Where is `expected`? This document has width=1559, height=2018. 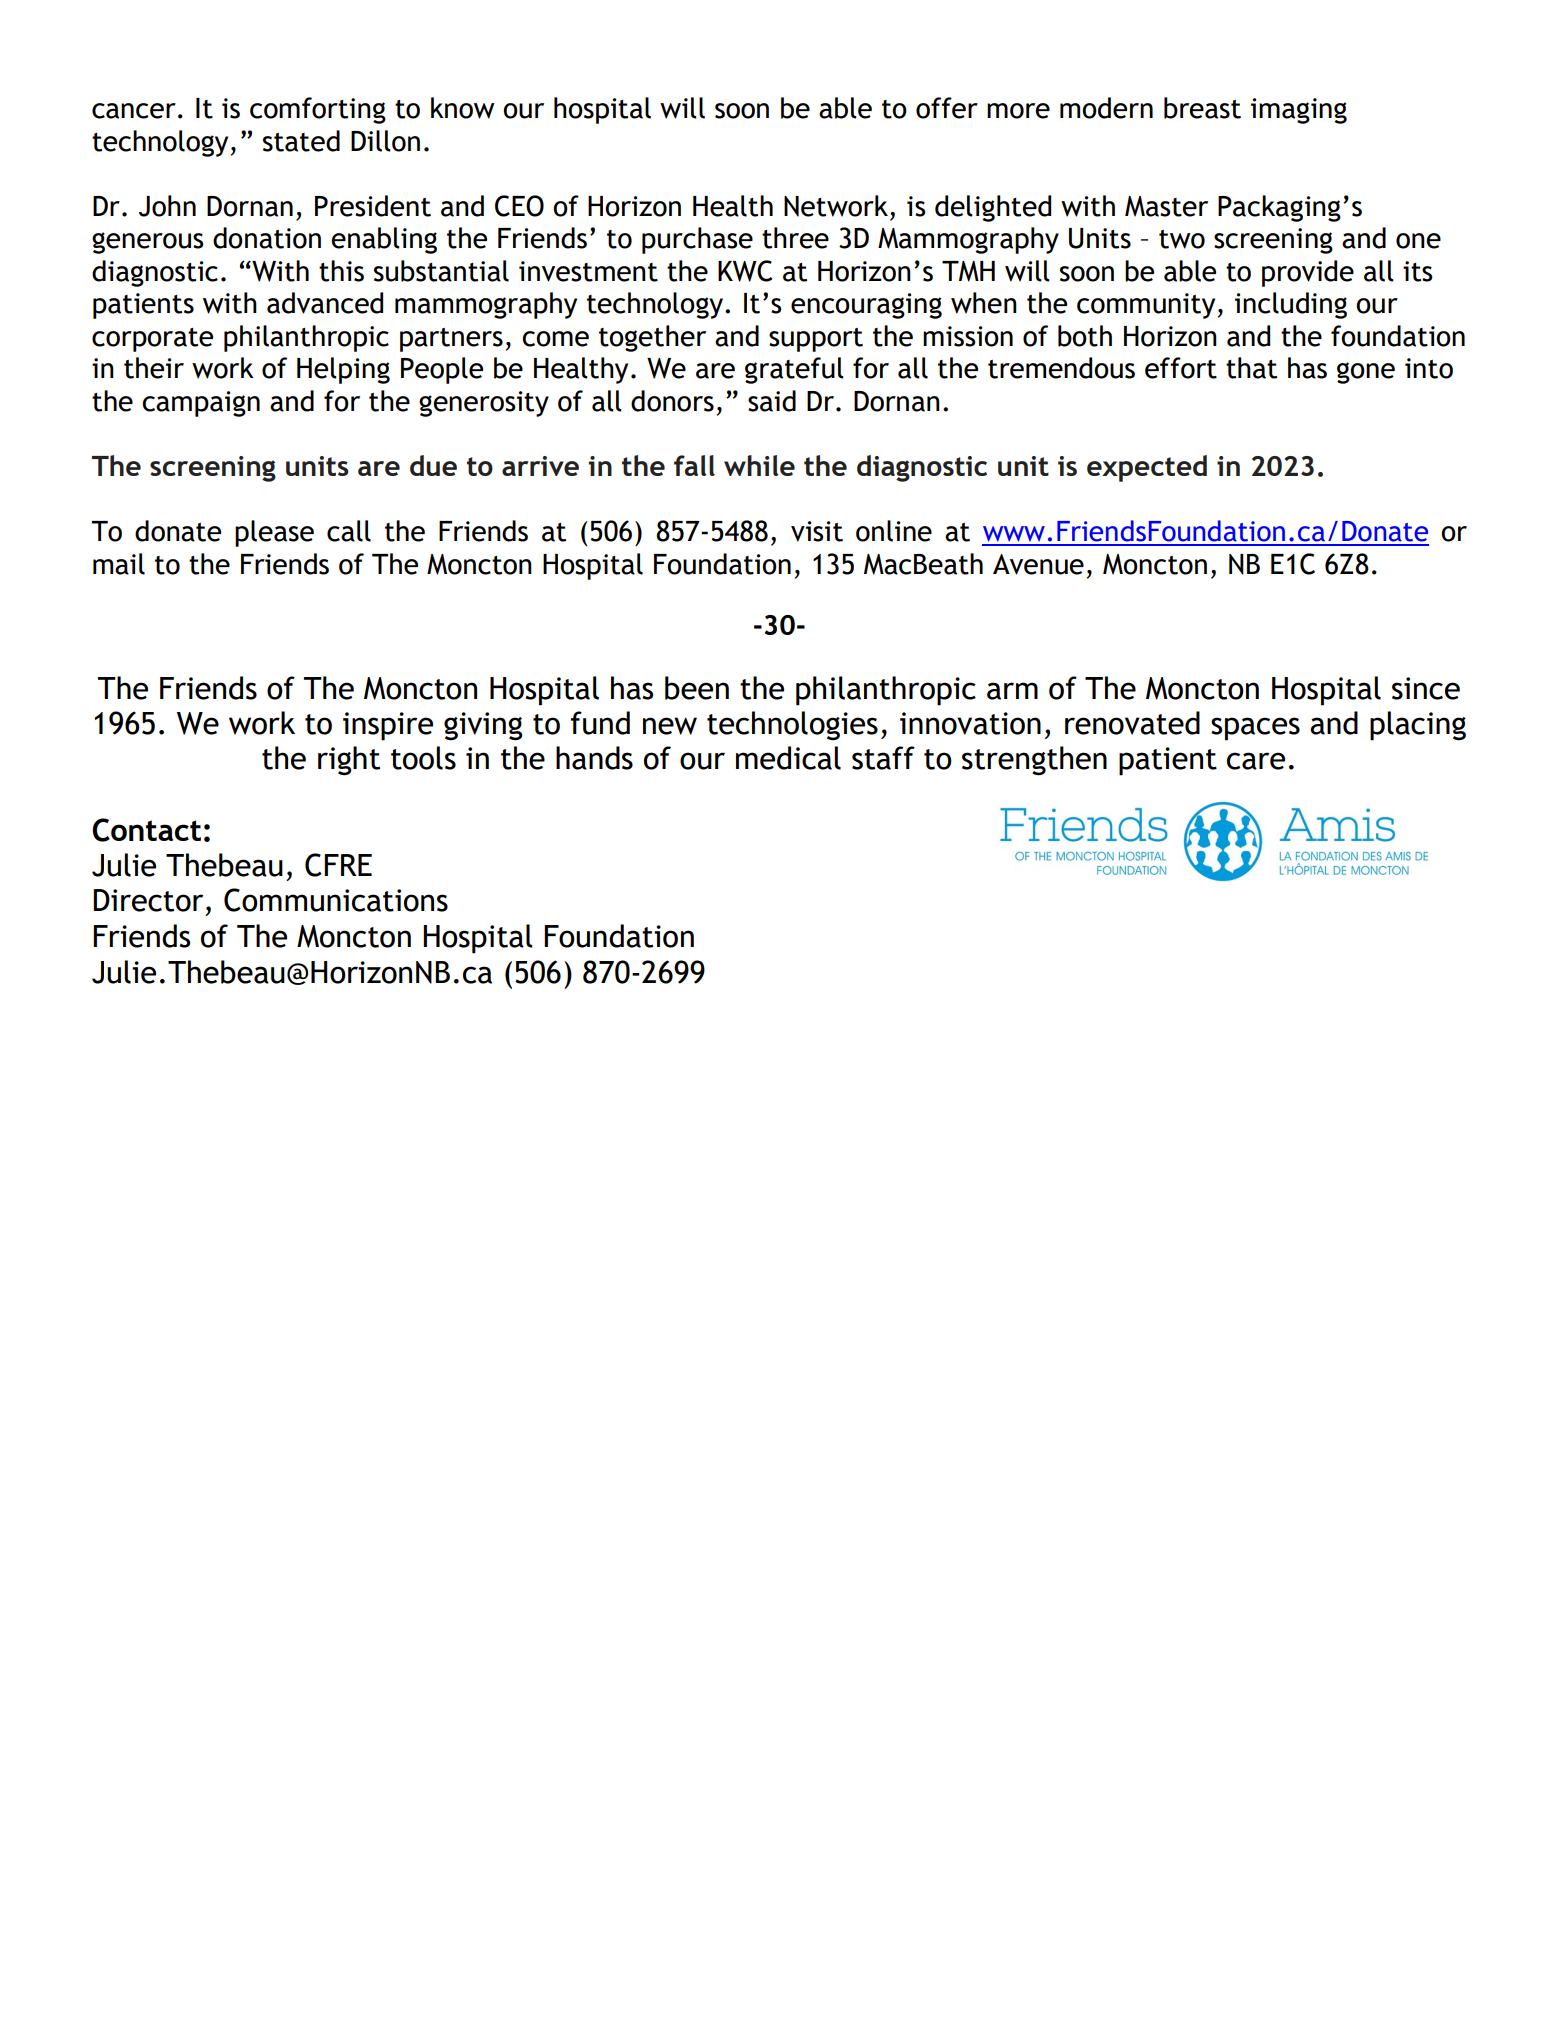
expected is located at coordinates (1147, 468).
